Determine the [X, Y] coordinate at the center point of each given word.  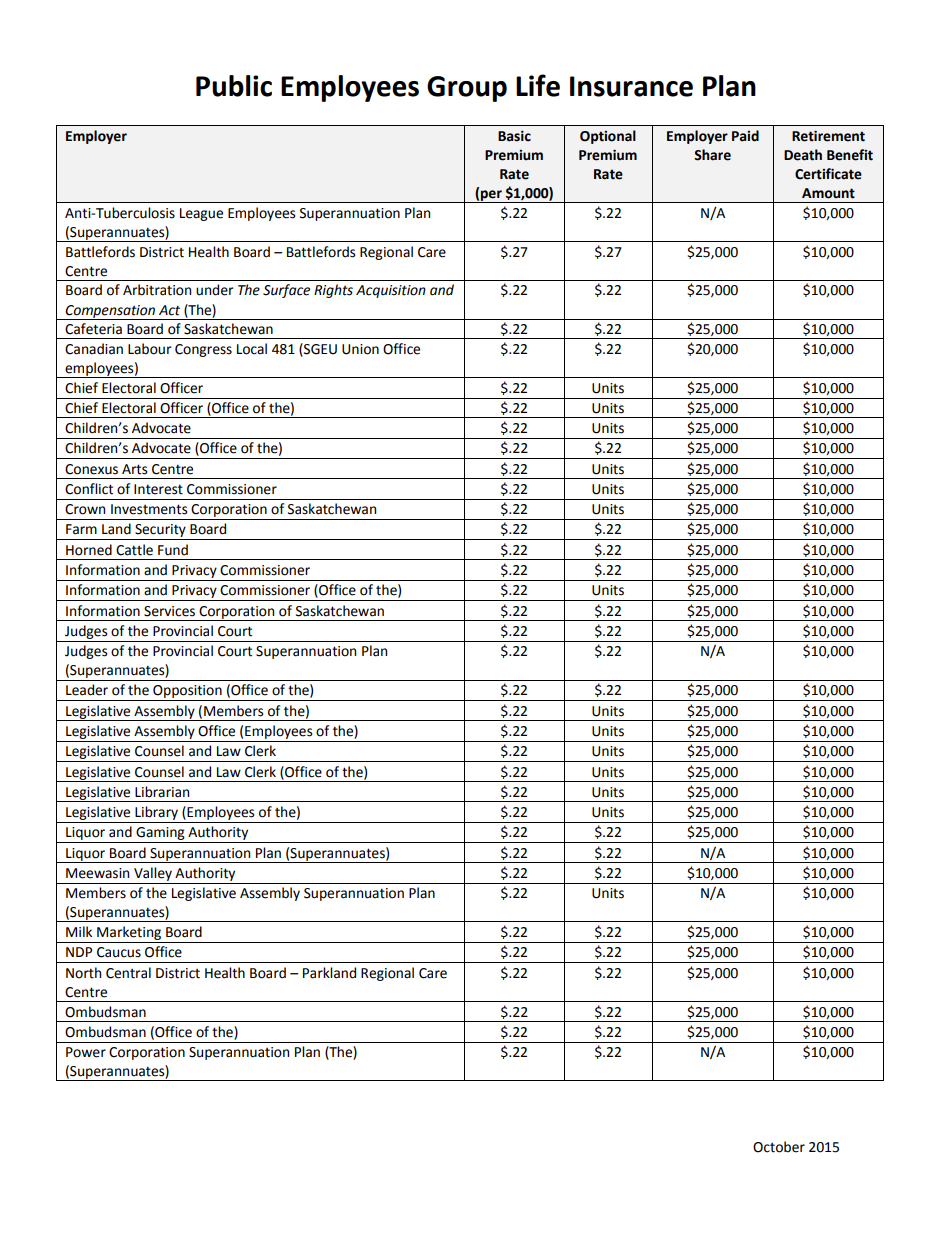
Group [467, 89]
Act [169, 310]
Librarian [162, 792]
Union [360, 349]
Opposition [187, 691]
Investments [149, 509]
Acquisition [391, 291]
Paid [745, 136]
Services [169, 611]
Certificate [828, 174]
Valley [153, 874]
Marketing [129, 933]
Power [86, 1052]
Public [234, 86]
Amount [828, 193]
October [779, 1147]
